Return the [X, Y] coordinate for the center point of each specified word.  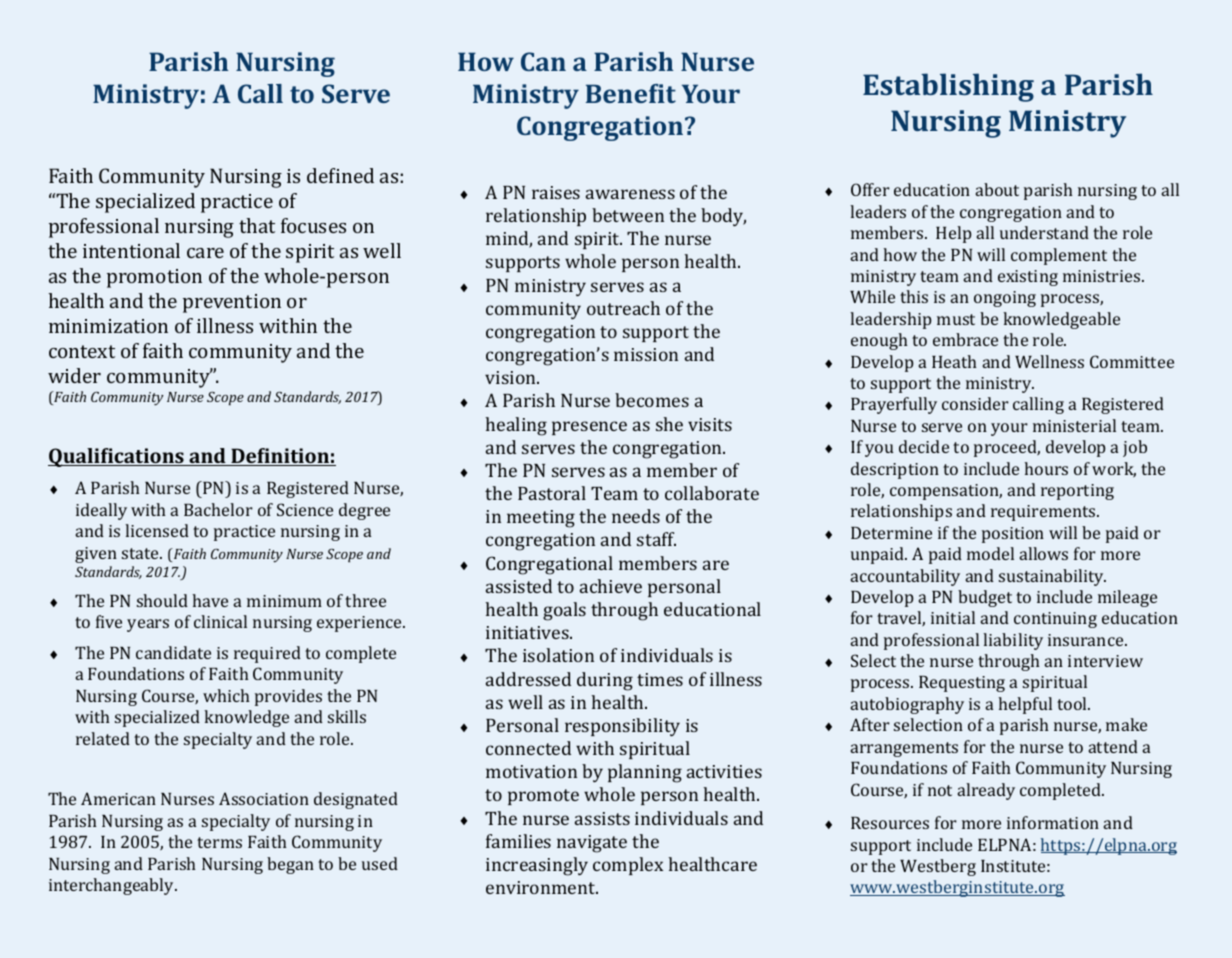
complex [628, 866]
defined [340, 175]
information [1053, 822]
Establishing [948, 87]
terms [219, 842]
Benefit [631, 93]
